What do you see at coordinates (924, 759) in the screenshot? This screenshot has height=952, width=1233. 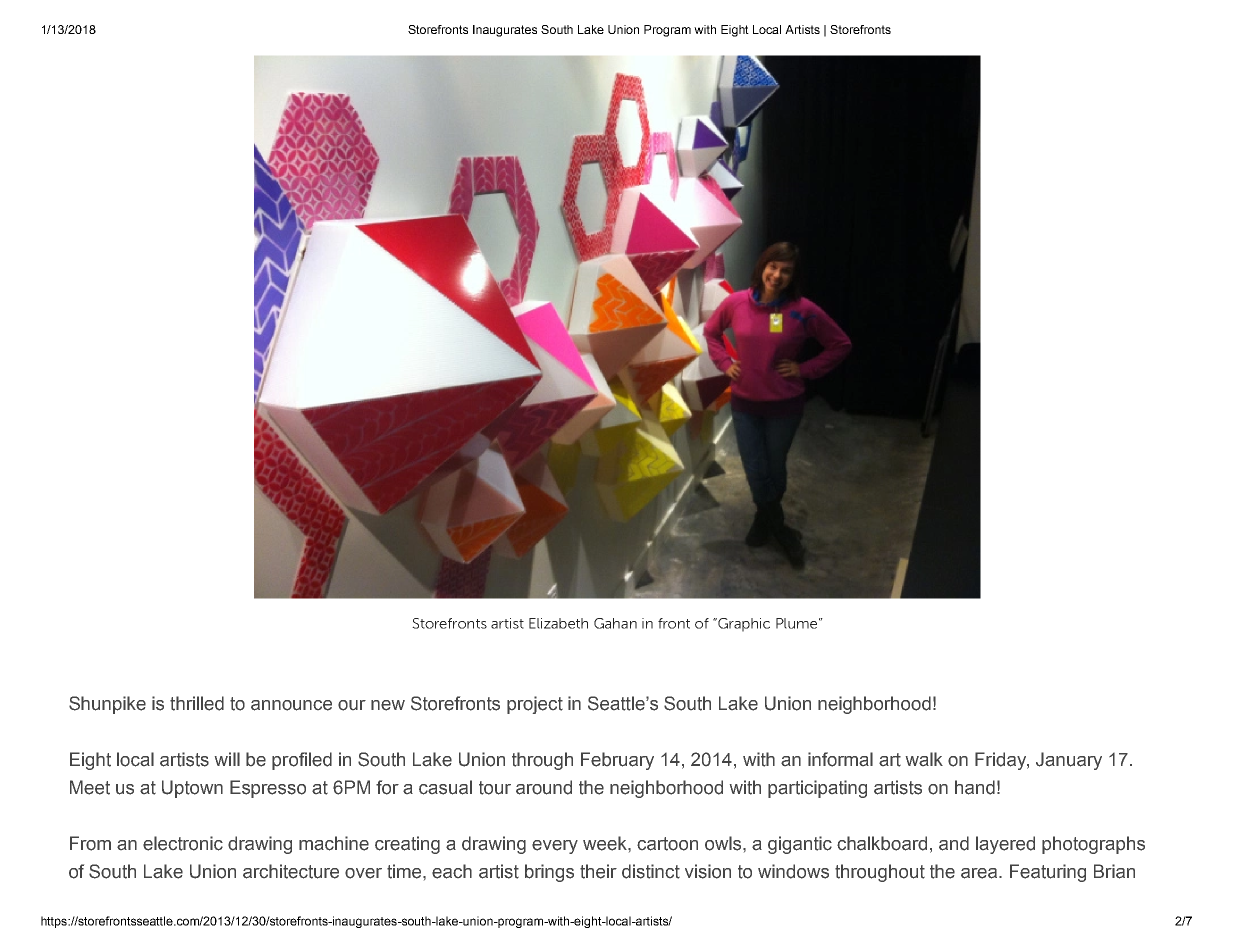 I see `walk` at bounding box center [924, 759].
